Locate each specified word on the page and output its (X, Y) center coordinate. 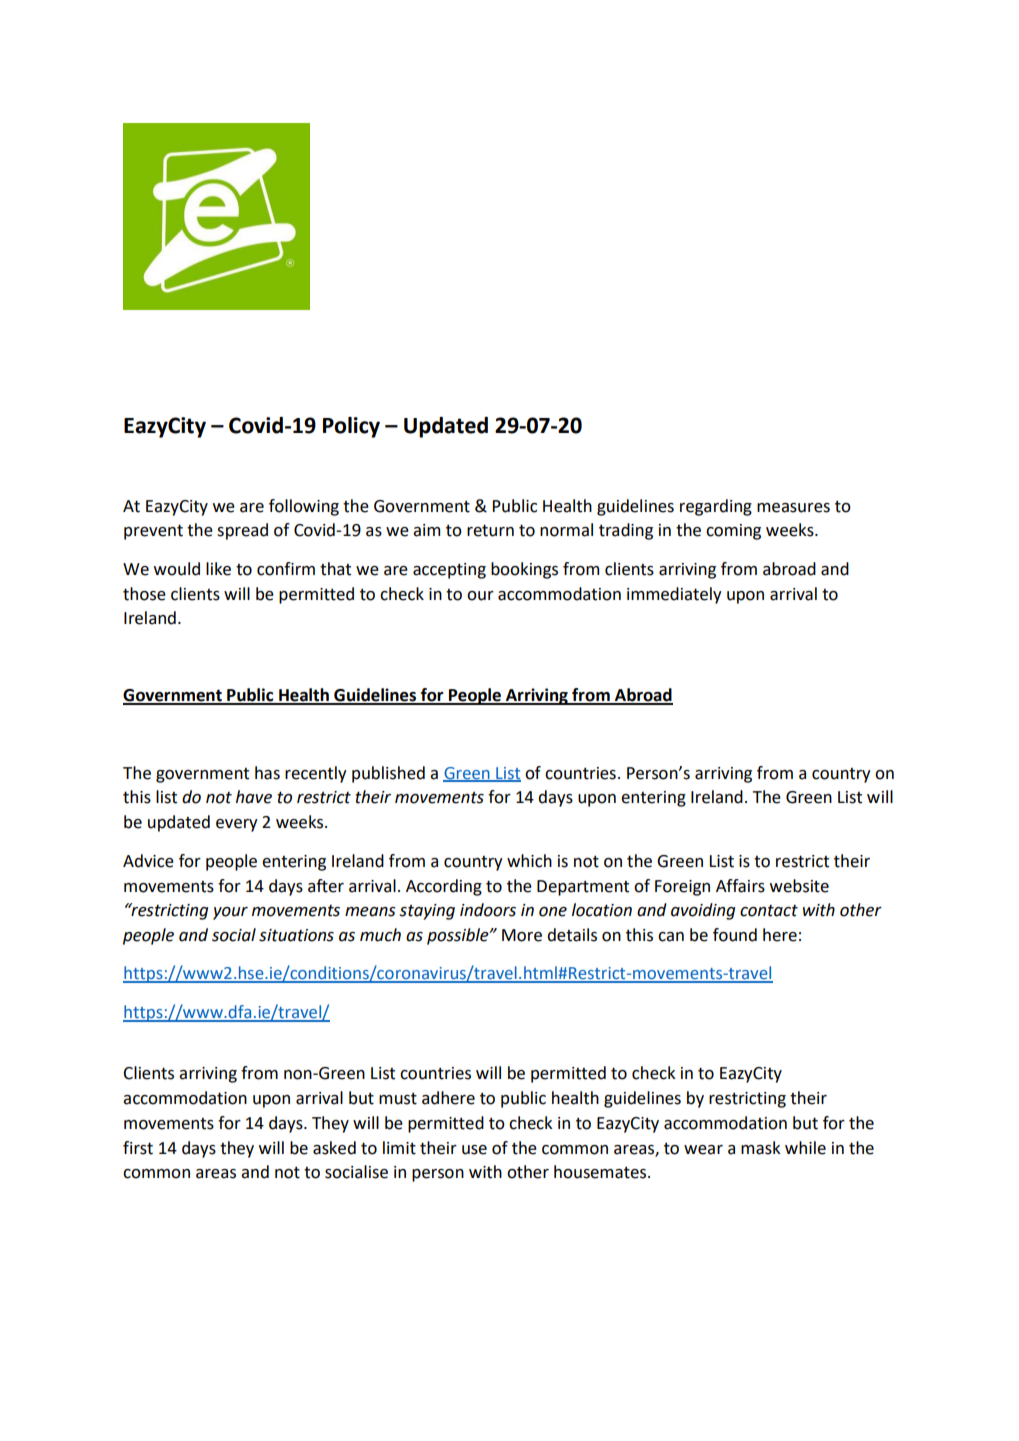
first (138, 1148)
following (304, 507)
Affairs (740, 886)
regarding (716, 507)
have (254, 797)
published (388, 774)
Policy (351, 427)
